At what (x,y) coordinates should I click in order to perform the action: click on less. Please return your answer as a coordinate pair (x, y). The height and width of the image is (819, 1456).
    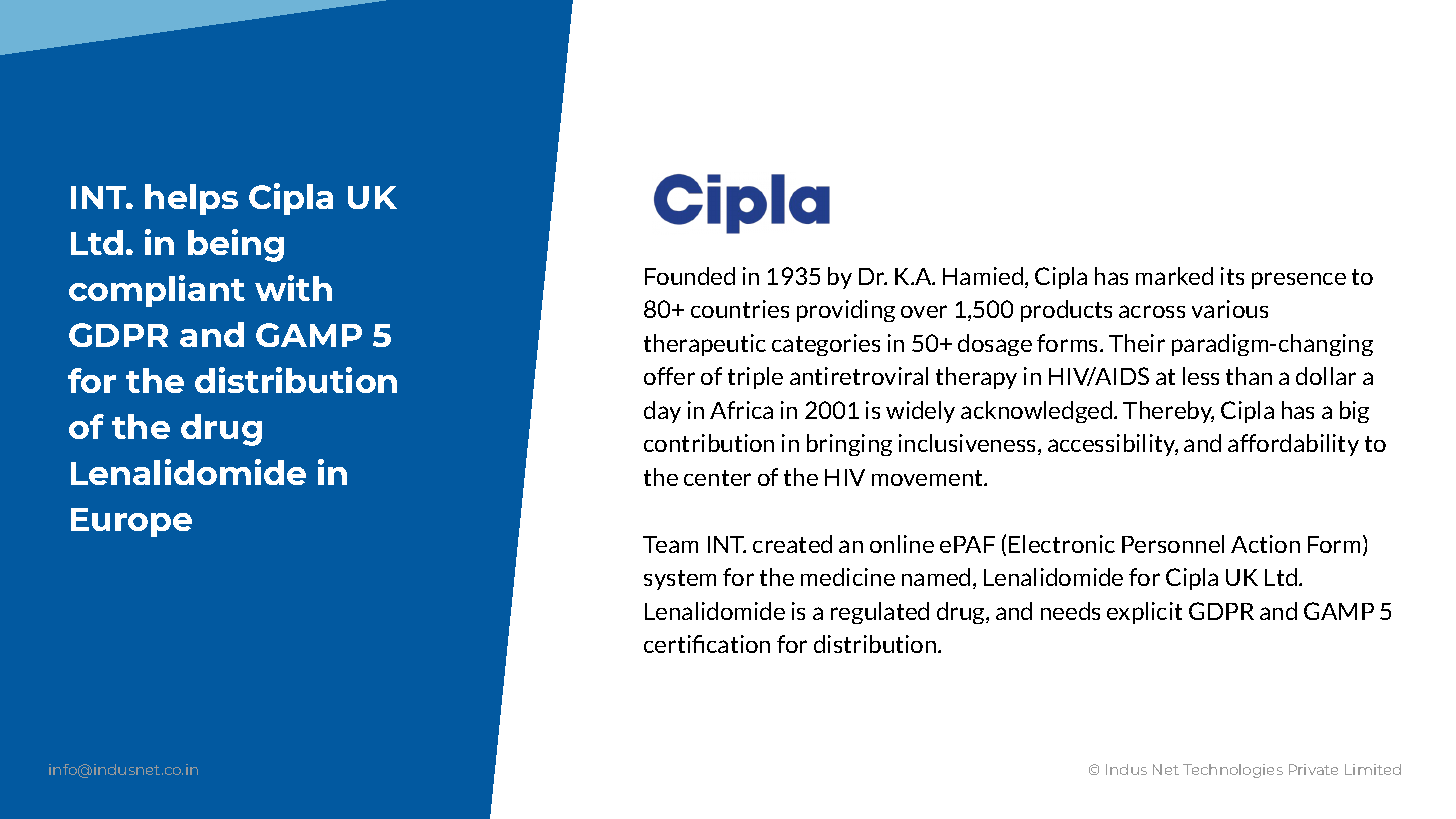
    Looking at the image, I should click on (1201, 376).
